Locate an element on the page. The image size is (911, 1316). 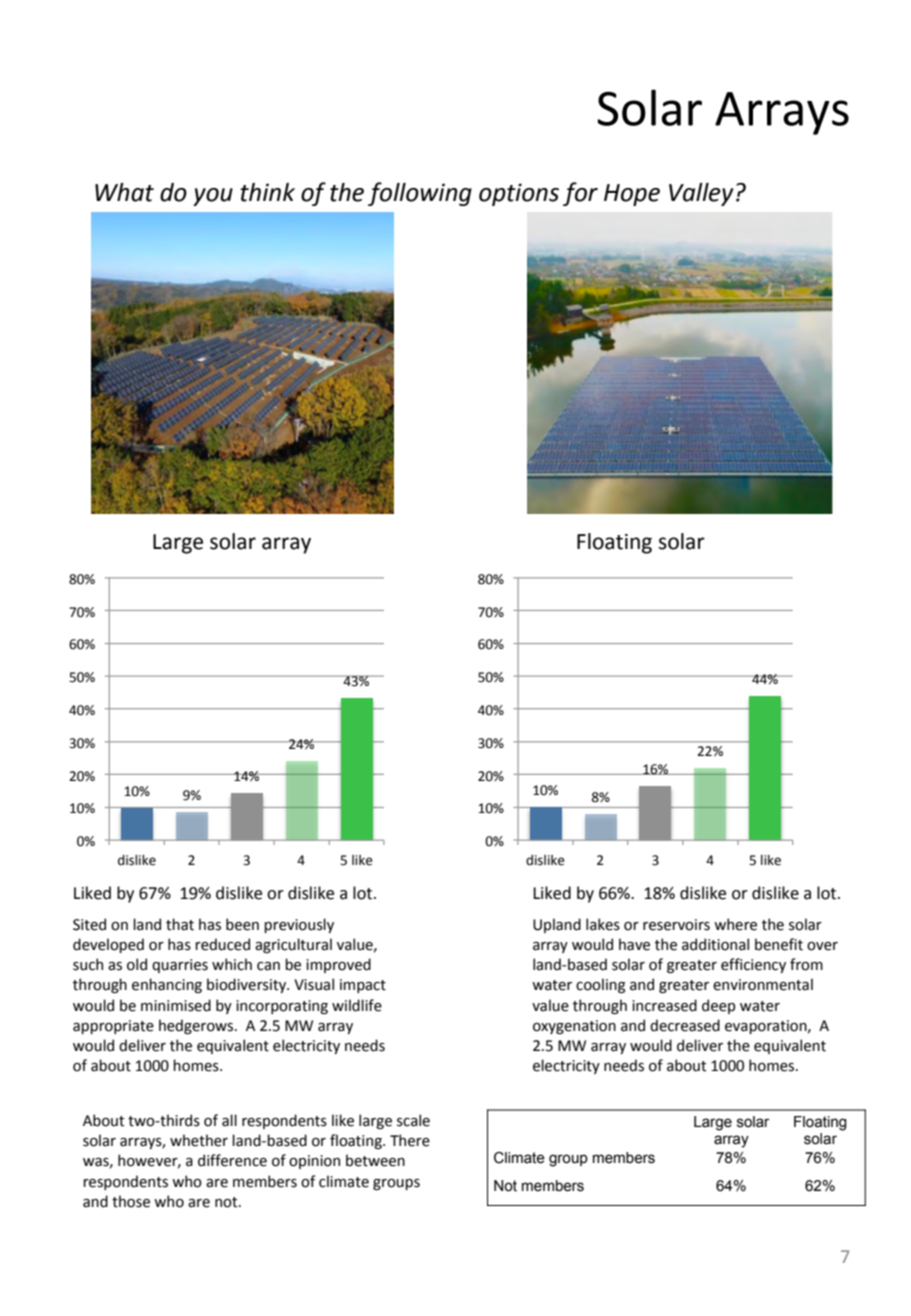
that is located at coordinates (180, 924).
